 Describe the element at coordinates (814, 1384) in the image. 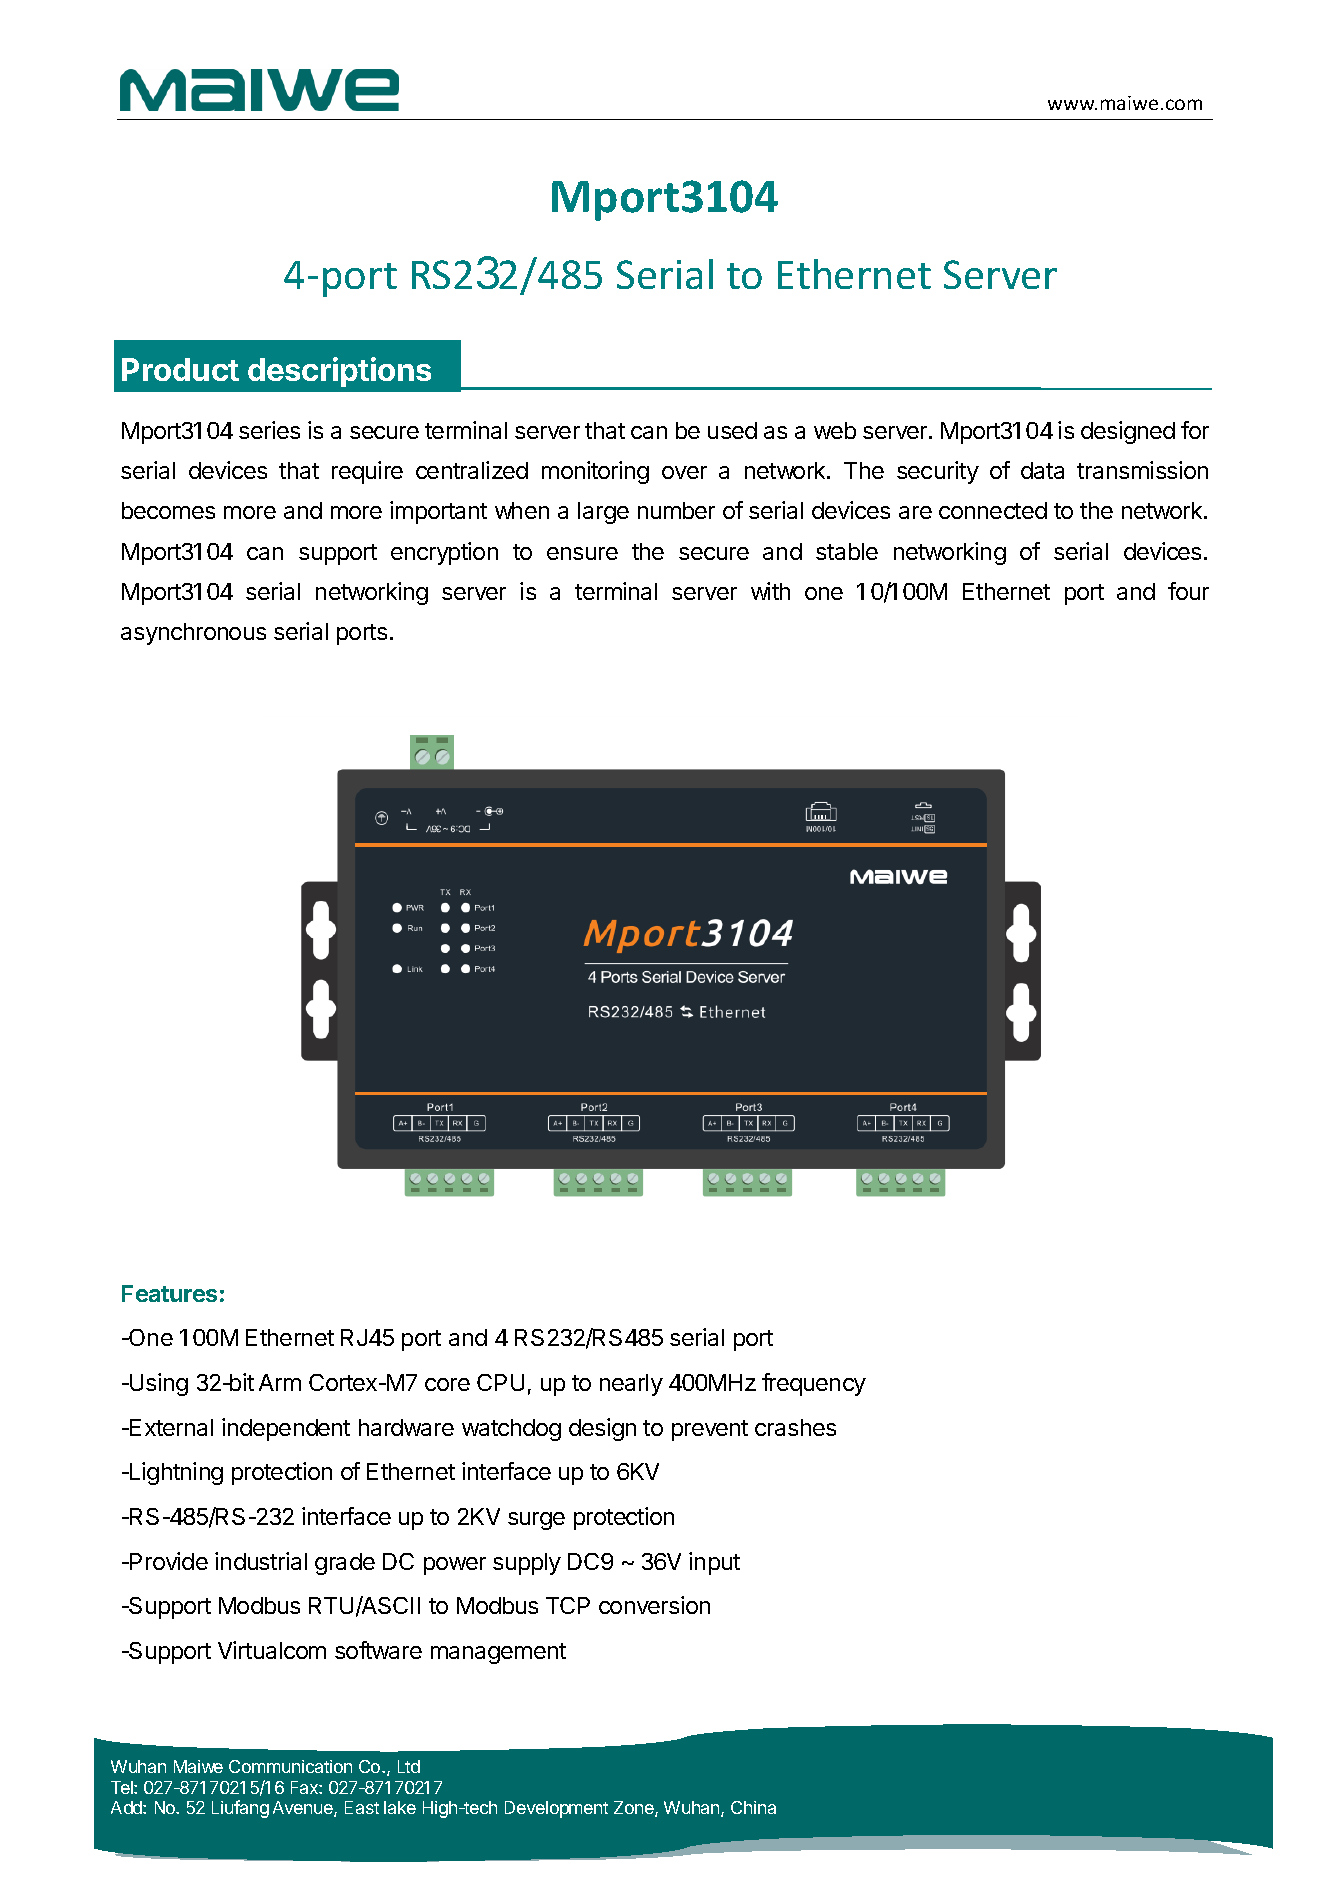

I see `frequency` at that location.
